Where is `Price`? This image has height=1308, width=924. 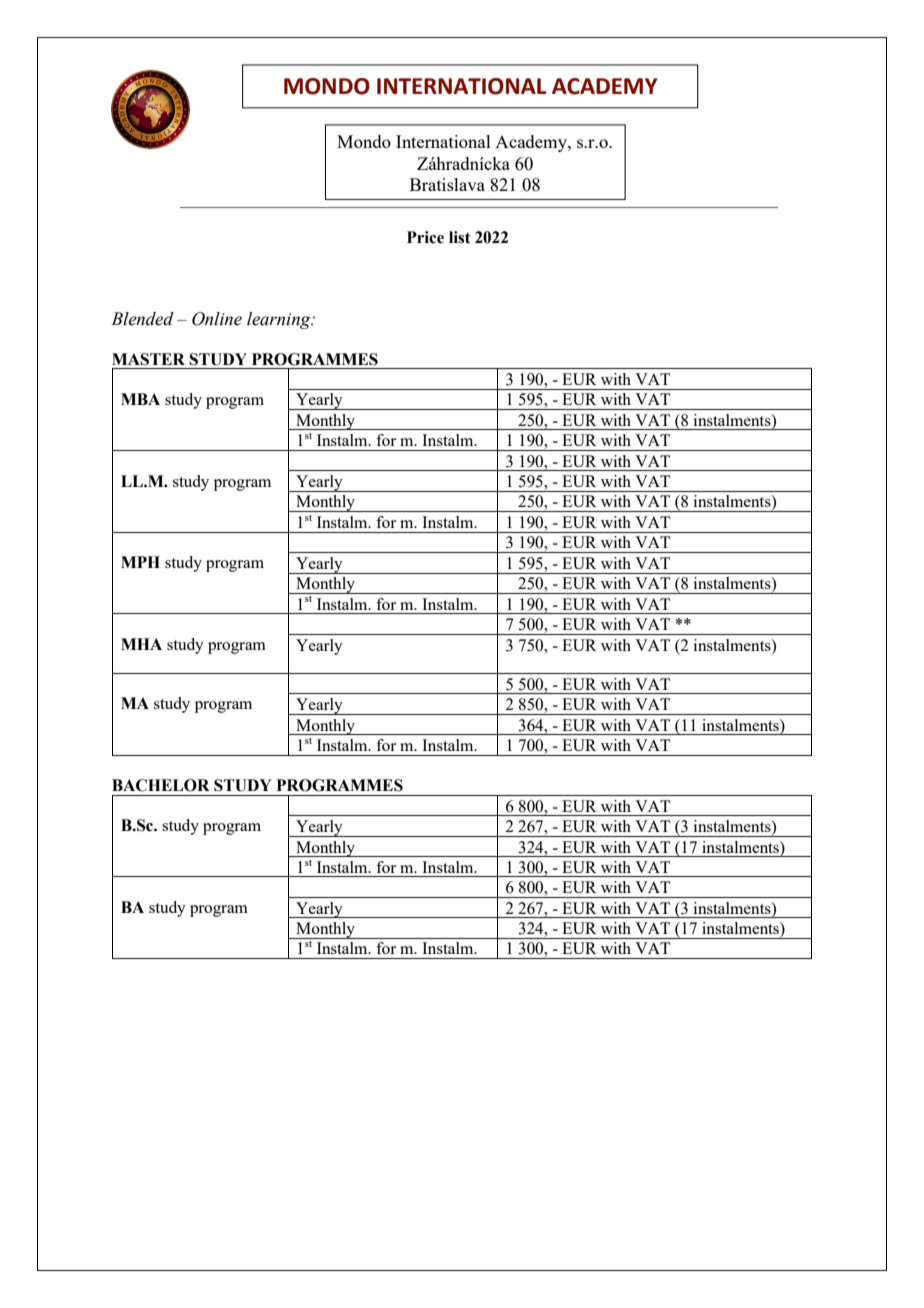
Price is located at coordinates (425, 237).
